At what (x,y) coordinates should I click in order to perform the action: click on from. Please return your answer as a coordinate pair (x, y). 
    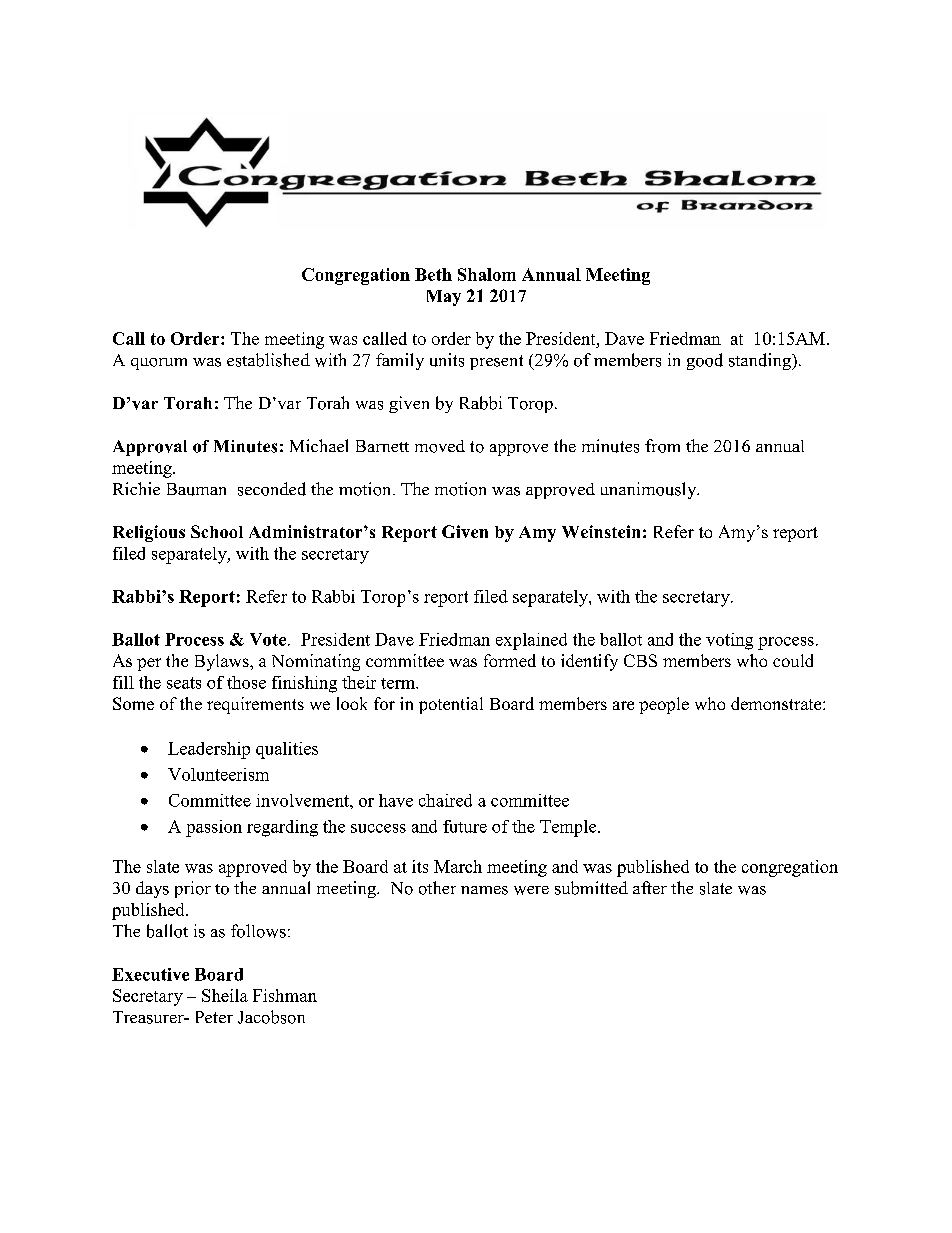
    Looking at the image, I should click on (662, 446).
